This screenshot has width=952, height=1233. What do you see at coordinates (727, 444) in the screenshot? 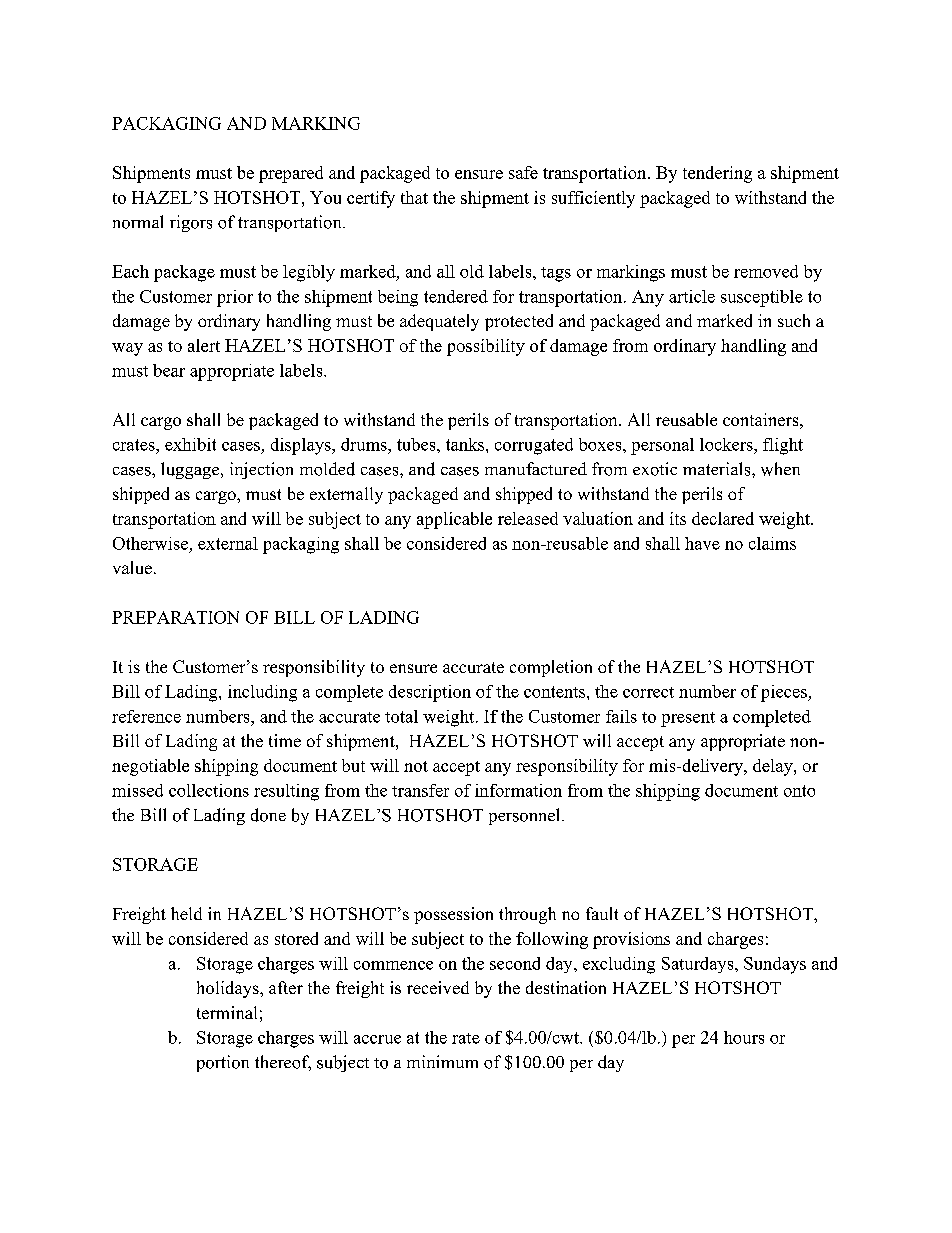
I see `lockers` at bounding box center [727, 444].
